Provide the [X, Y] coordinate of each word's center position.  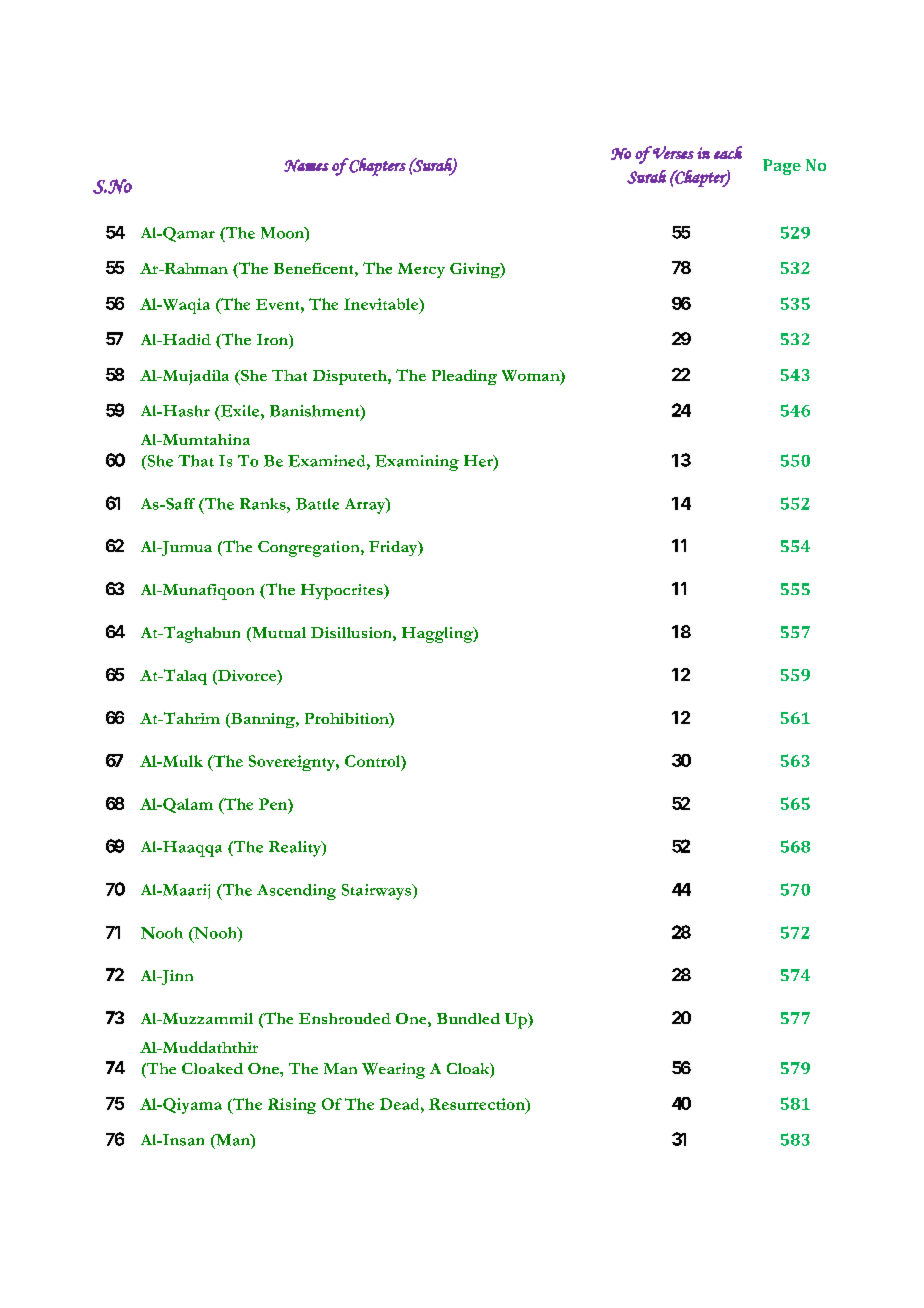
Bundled [468, 1018]
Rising [292, 1106]
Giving [476, 270]
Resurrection [478, 1104]
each [728, 152]
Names [306, 165]
